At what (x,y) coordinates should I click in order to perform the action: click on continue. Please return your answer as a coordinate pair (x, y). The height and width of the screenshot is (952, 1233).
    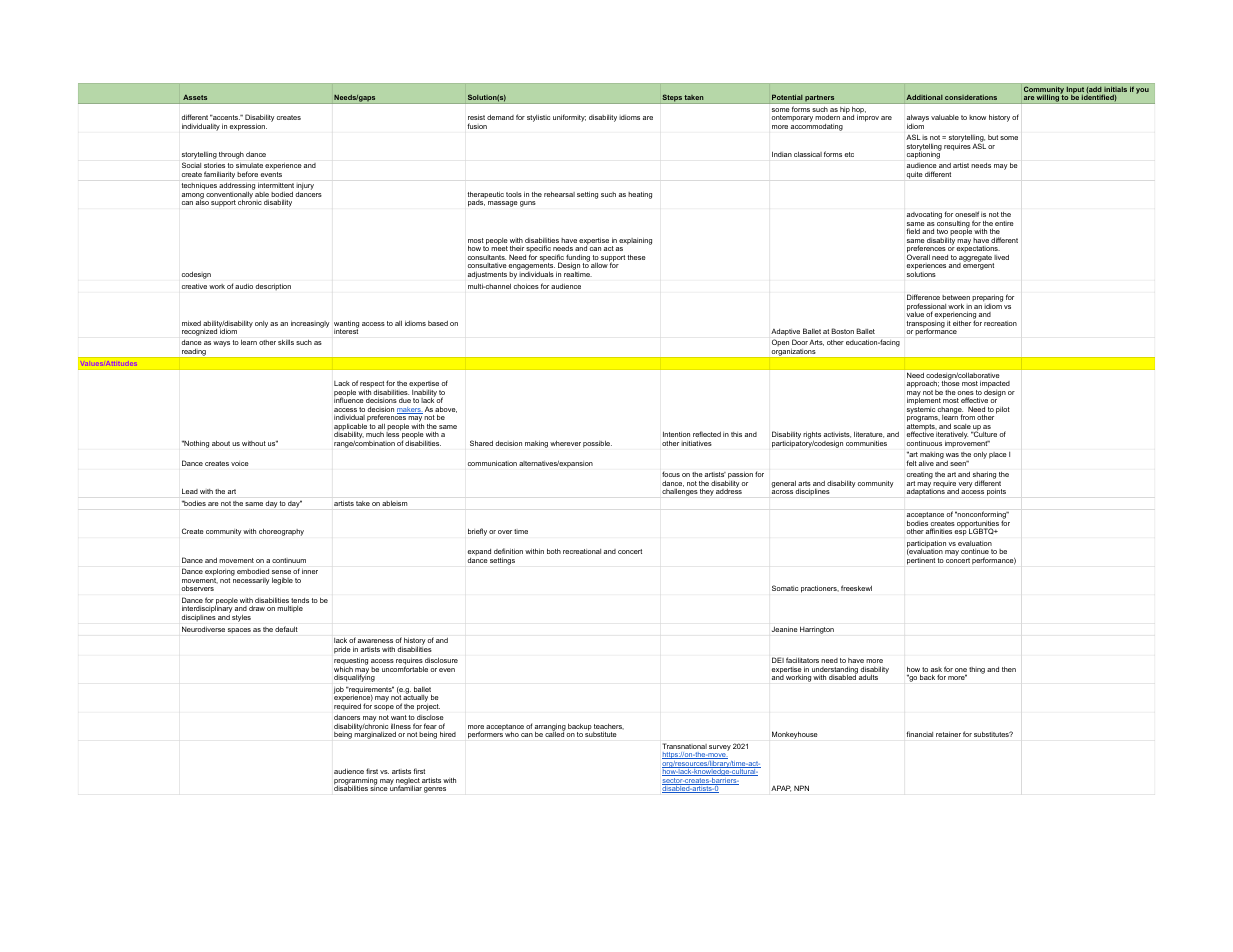
    Looking at the image, I should click on (975, 551).
